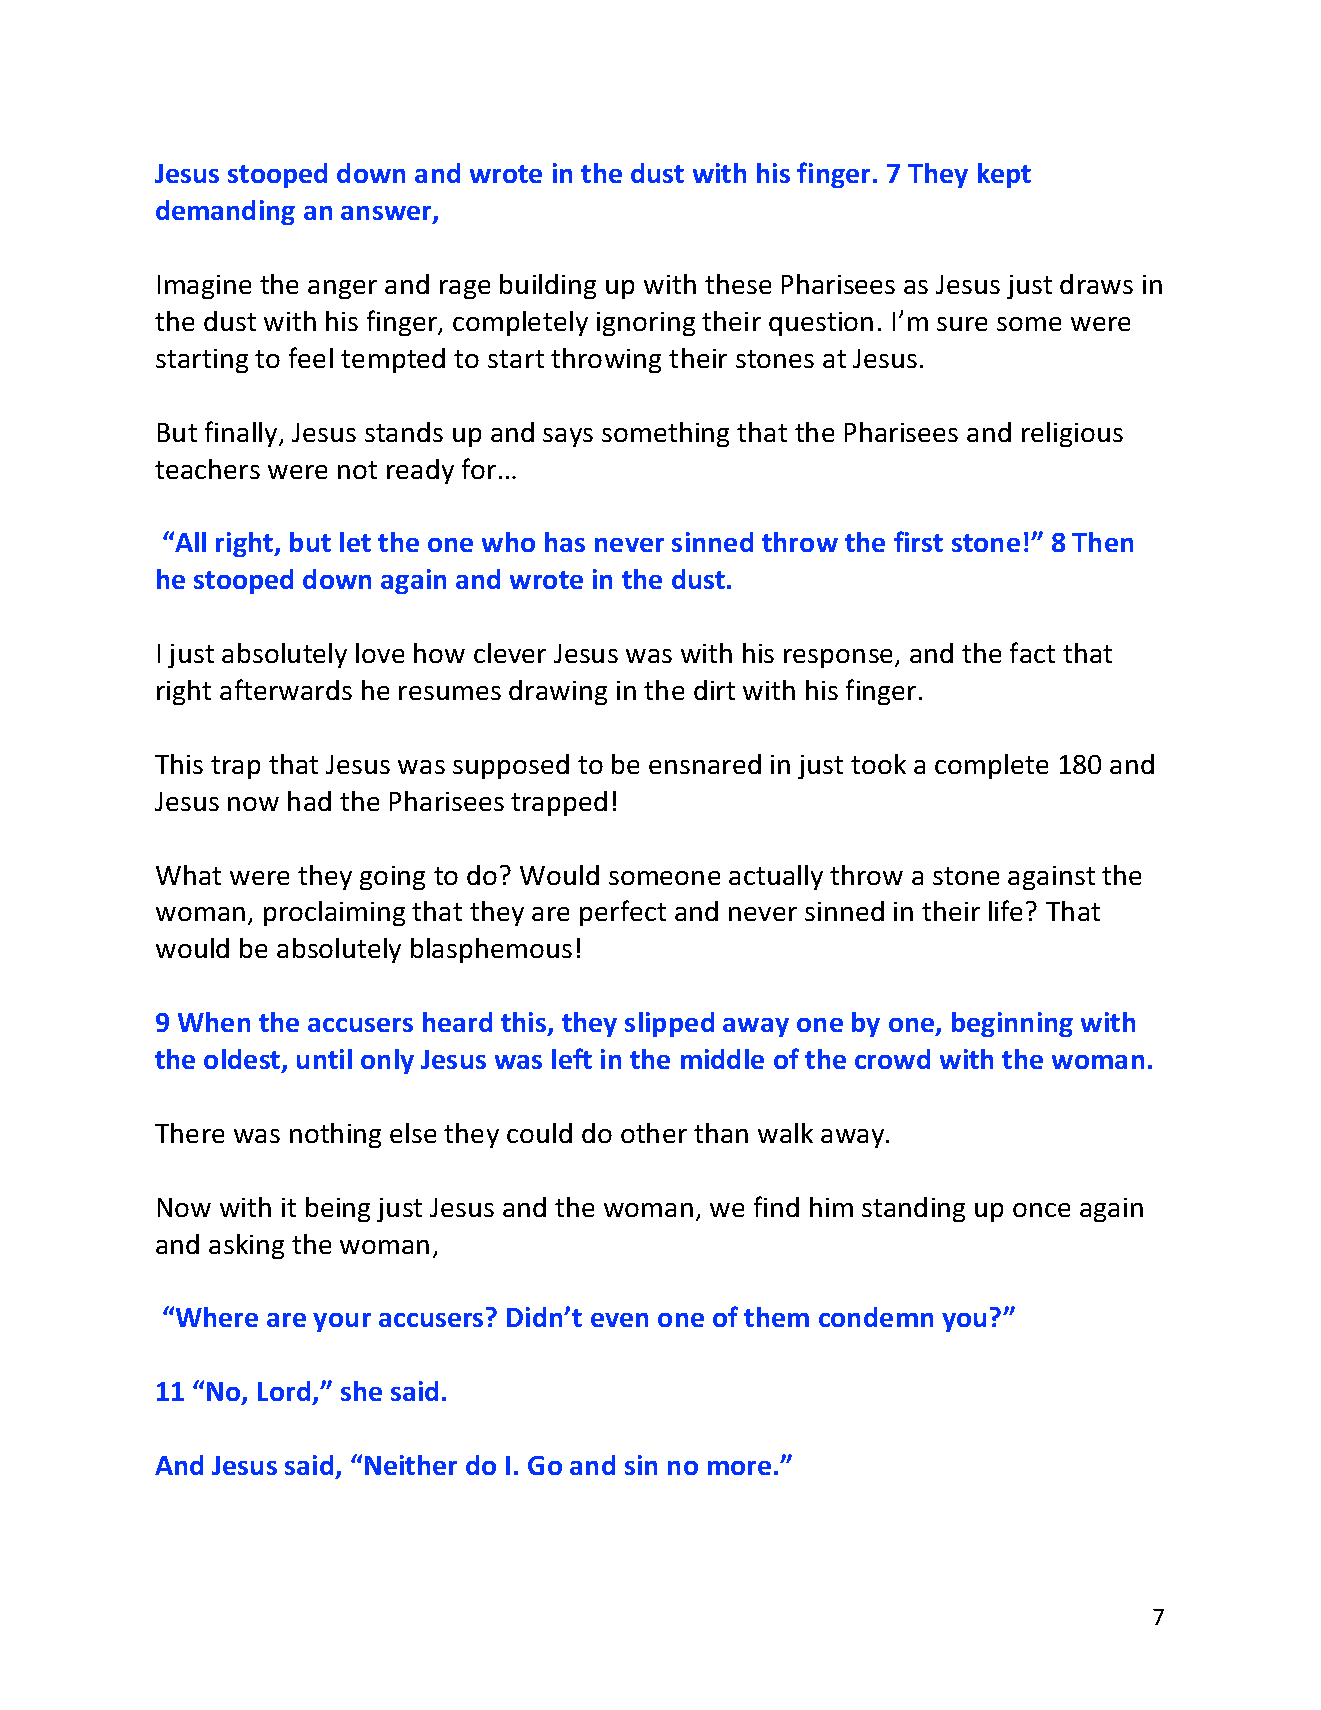 Image resolution: width=1321 pixels, height=1710 pixels. What do you see at coordinates (284, 1391) in the screenshot?
I see `Lord` at bounding box center [284, 1391].
